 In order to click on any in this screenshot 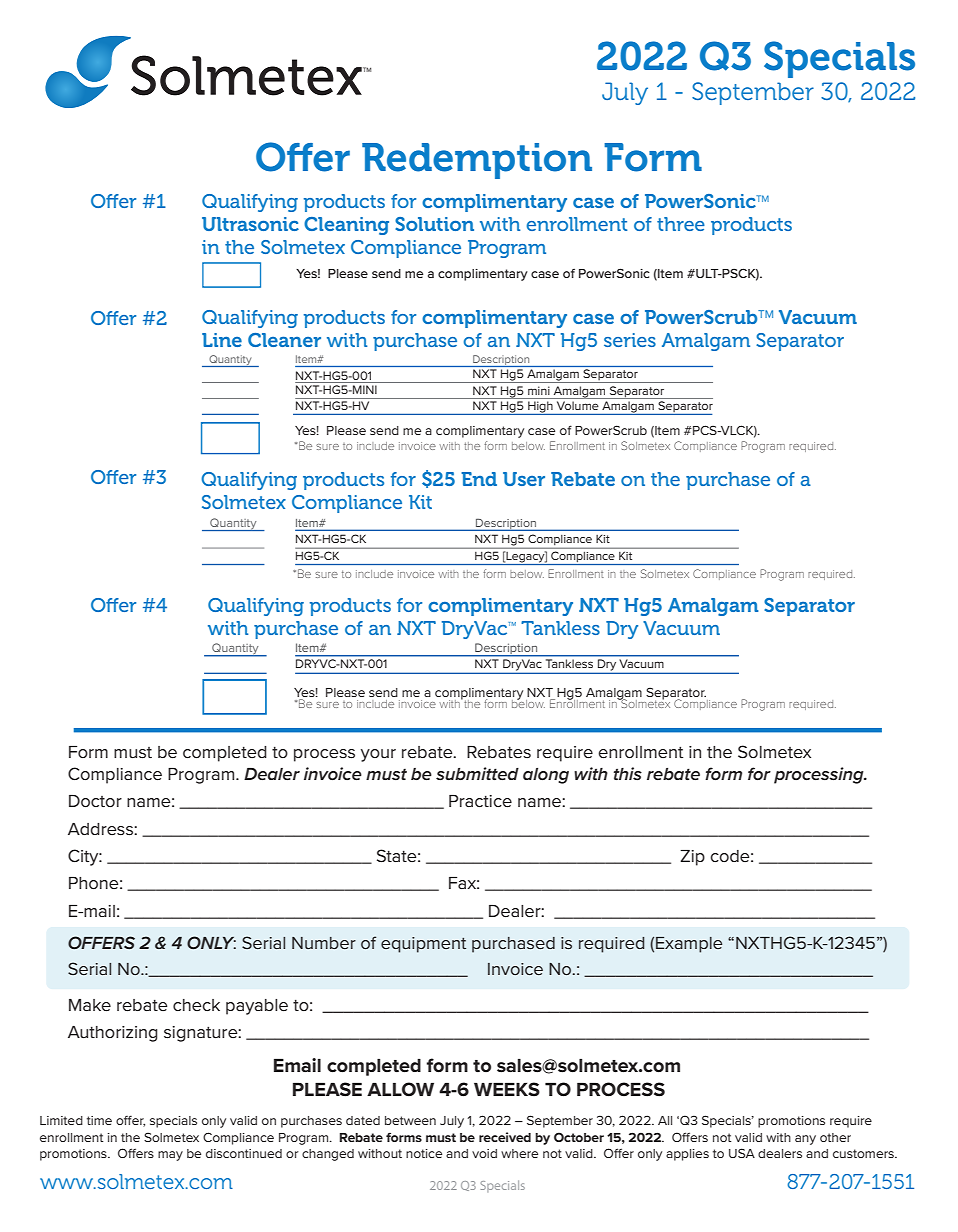, I will do `click(805, 1140)`.
